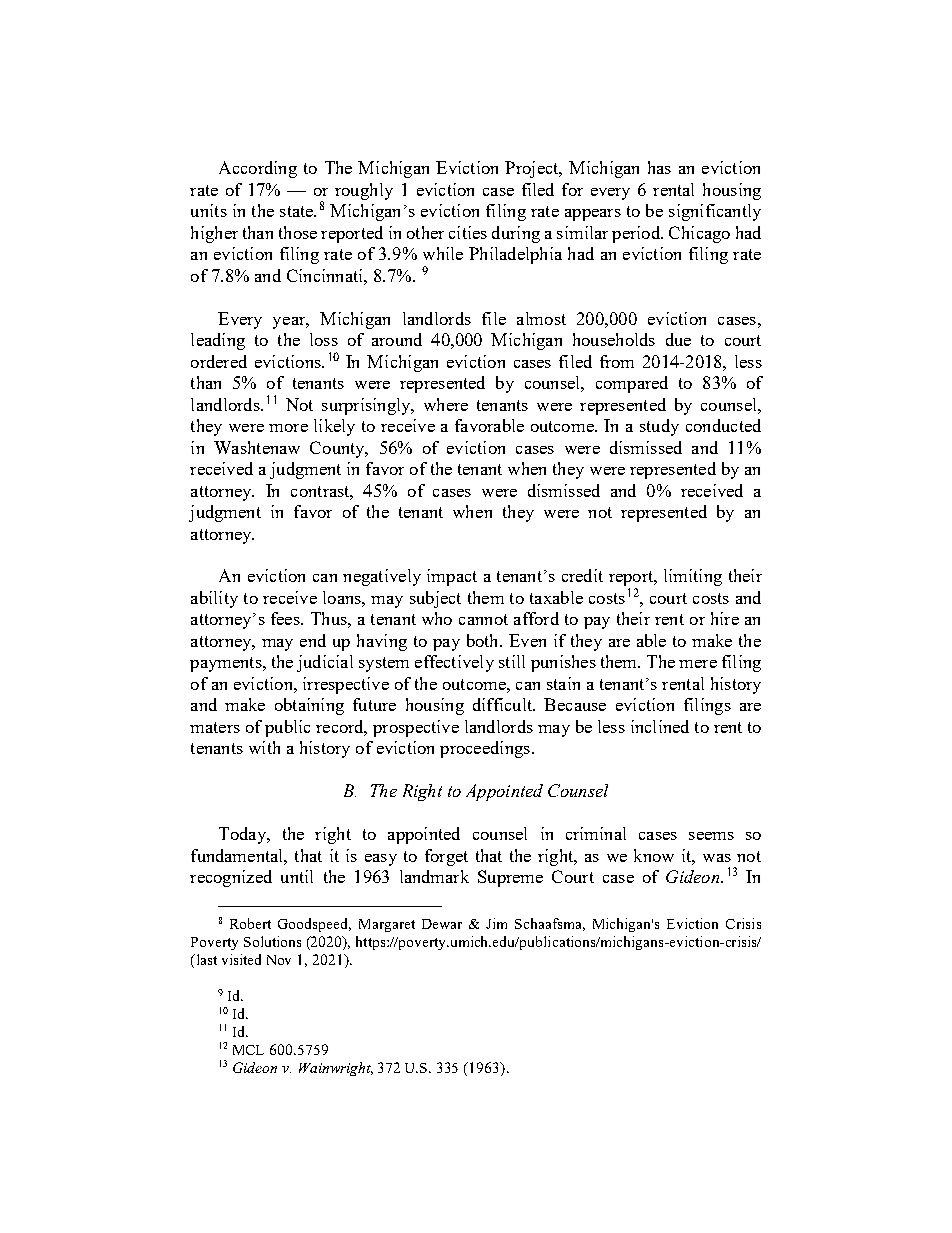 Image resolution: width=952 pixels, height=1233 pixels. I want to click on cities, so click(468, 232).
